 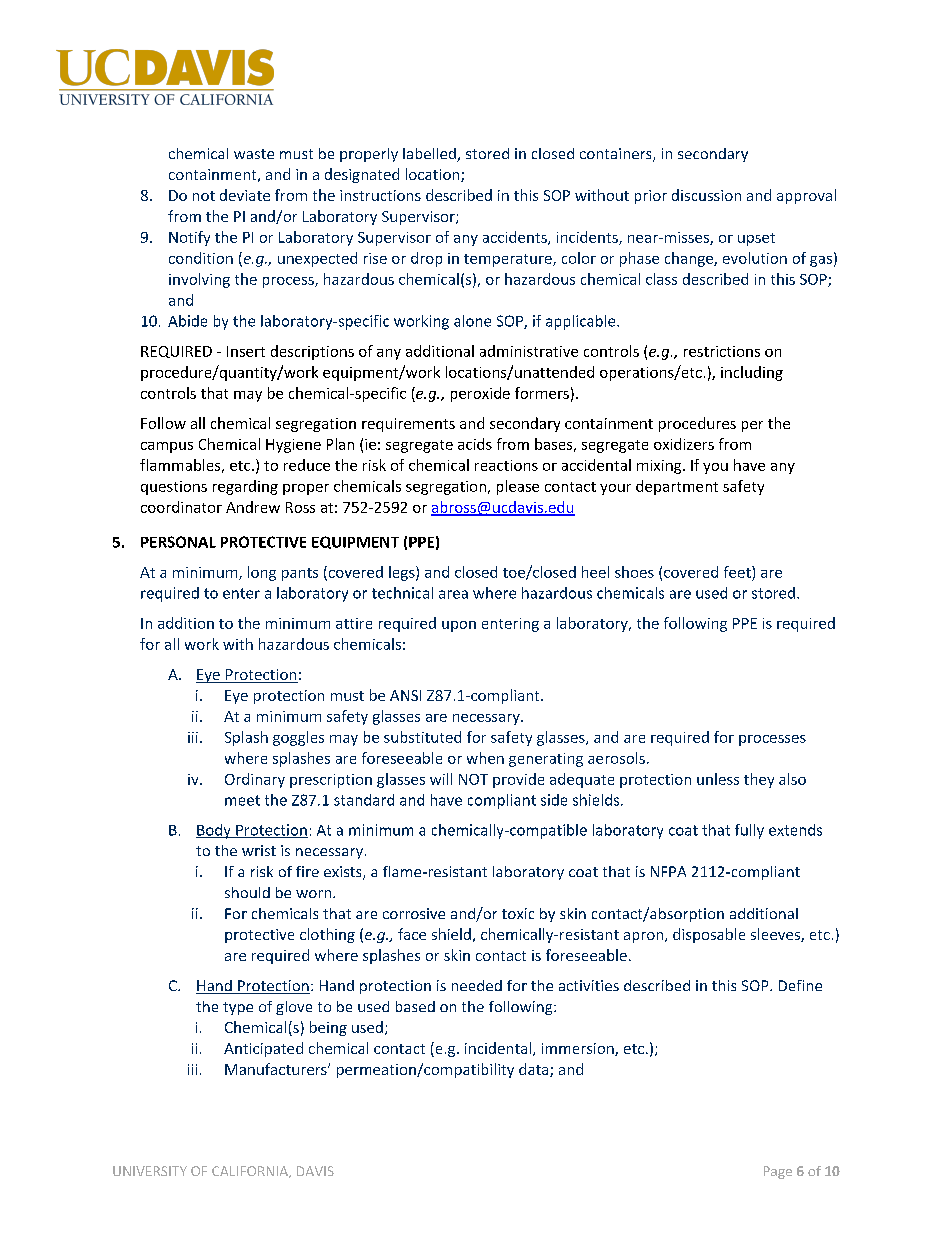 What do you see at coordinates (441, 779) in the image?
I see `will` at bounding box center [441, 779].
